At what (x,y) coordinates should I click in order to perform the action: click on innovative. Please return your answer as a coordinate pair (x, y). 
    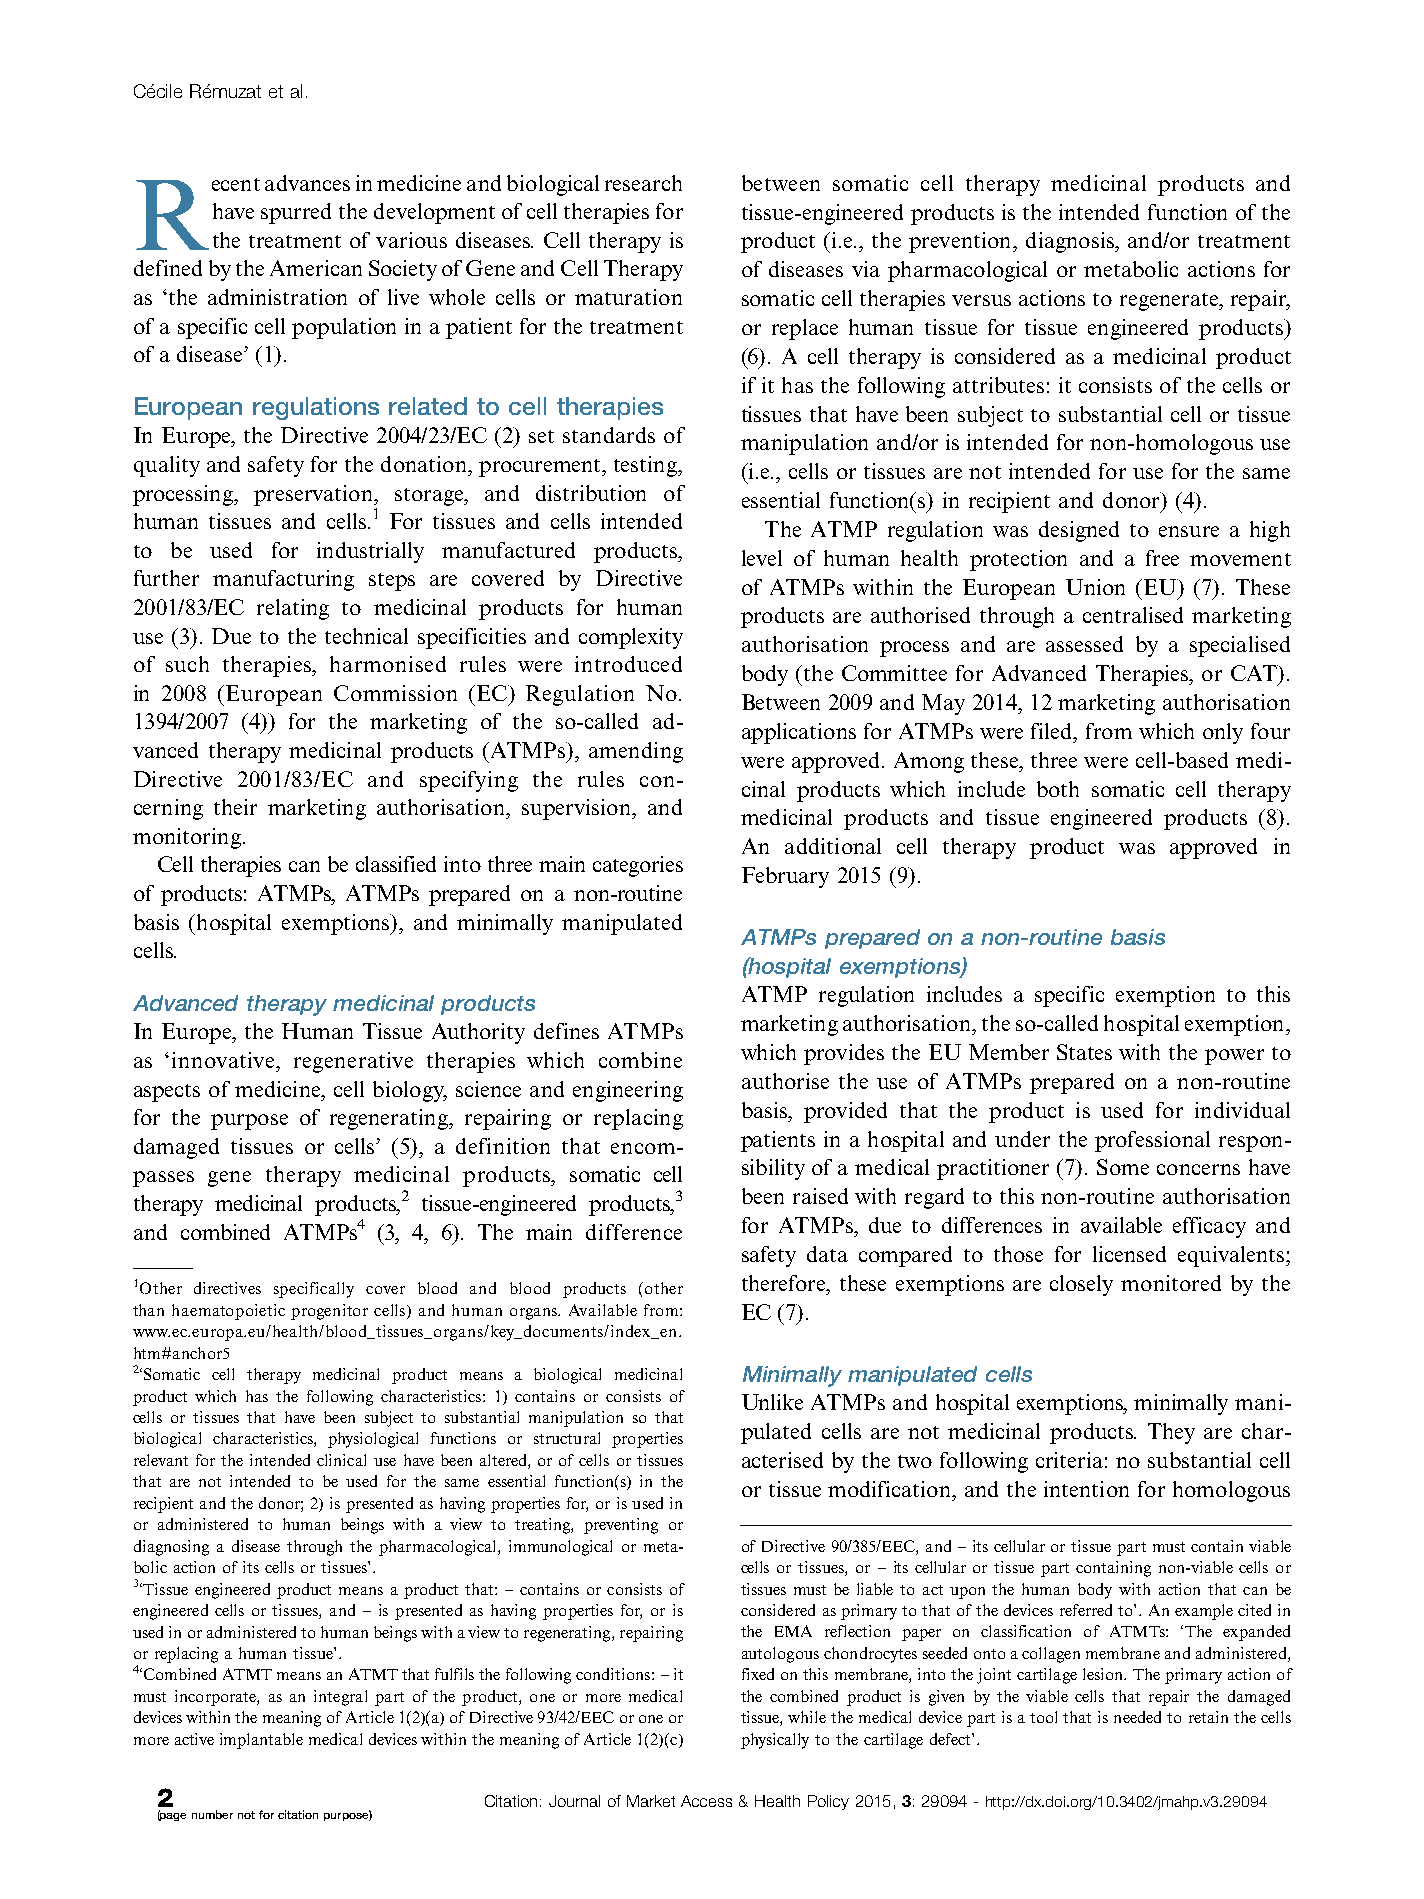
    Looking at the image, I should click on (224, 1060).
